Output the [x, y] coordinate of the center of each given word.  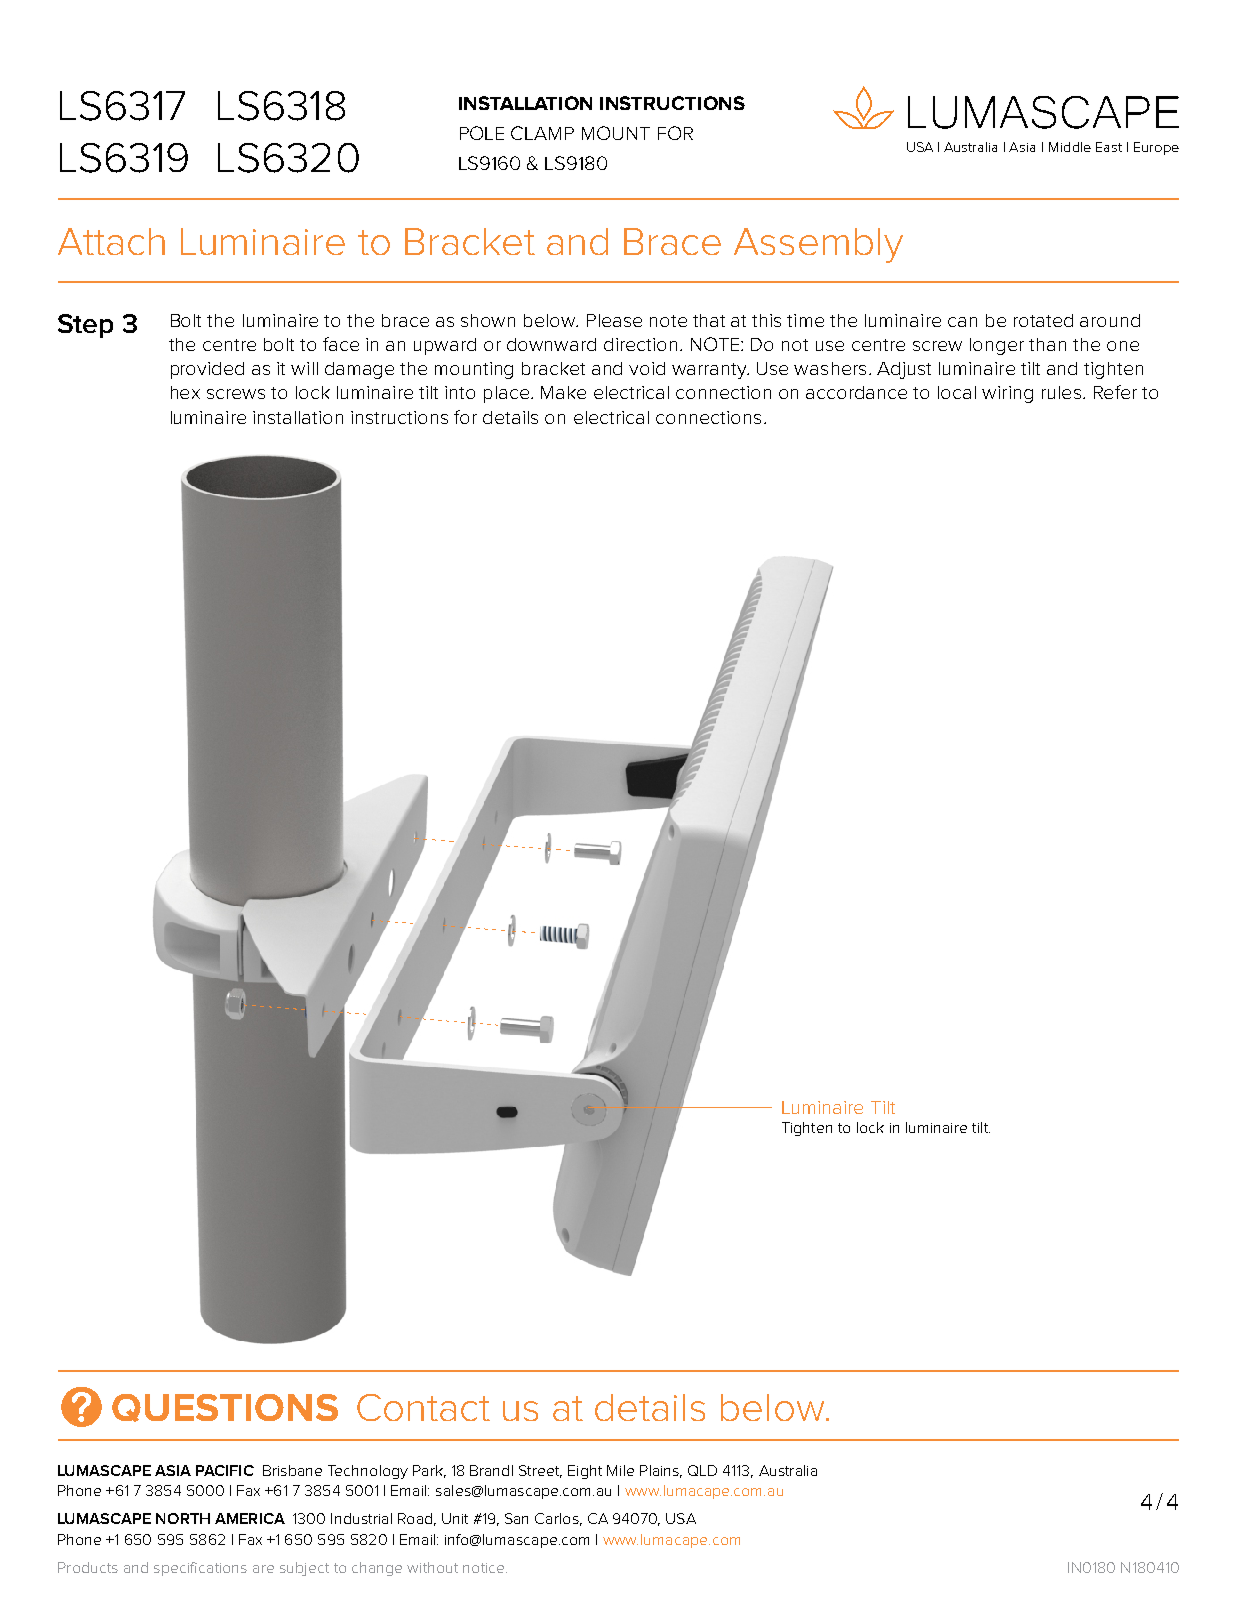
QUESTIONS [225, 1408]
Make [563, 392]
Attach [111, 241]
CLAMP [542, 133]
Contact [423, 1407]
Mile [620, 1470]
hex [185, 392]
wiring [1007, 394]
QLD [702, 1470]
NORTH [183, 1518]
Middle [1070, 147]
